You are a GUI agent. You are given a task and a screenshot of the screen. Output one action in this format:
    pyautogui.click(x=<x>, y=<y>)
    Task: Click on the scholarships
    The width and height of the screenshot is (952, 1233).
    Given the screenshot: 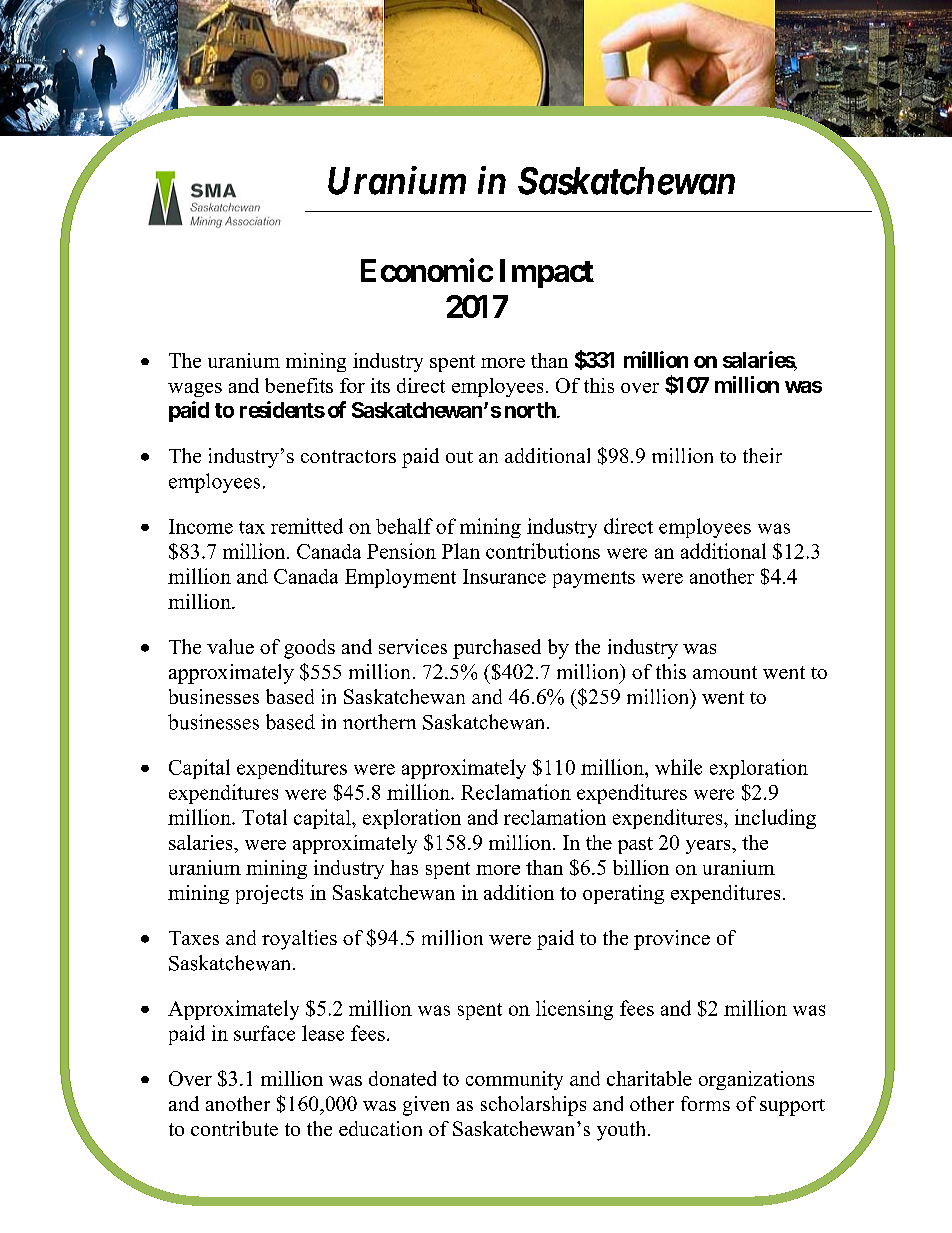 What is the action you would take?
    pyautogui.click(x=533, y=1106)
